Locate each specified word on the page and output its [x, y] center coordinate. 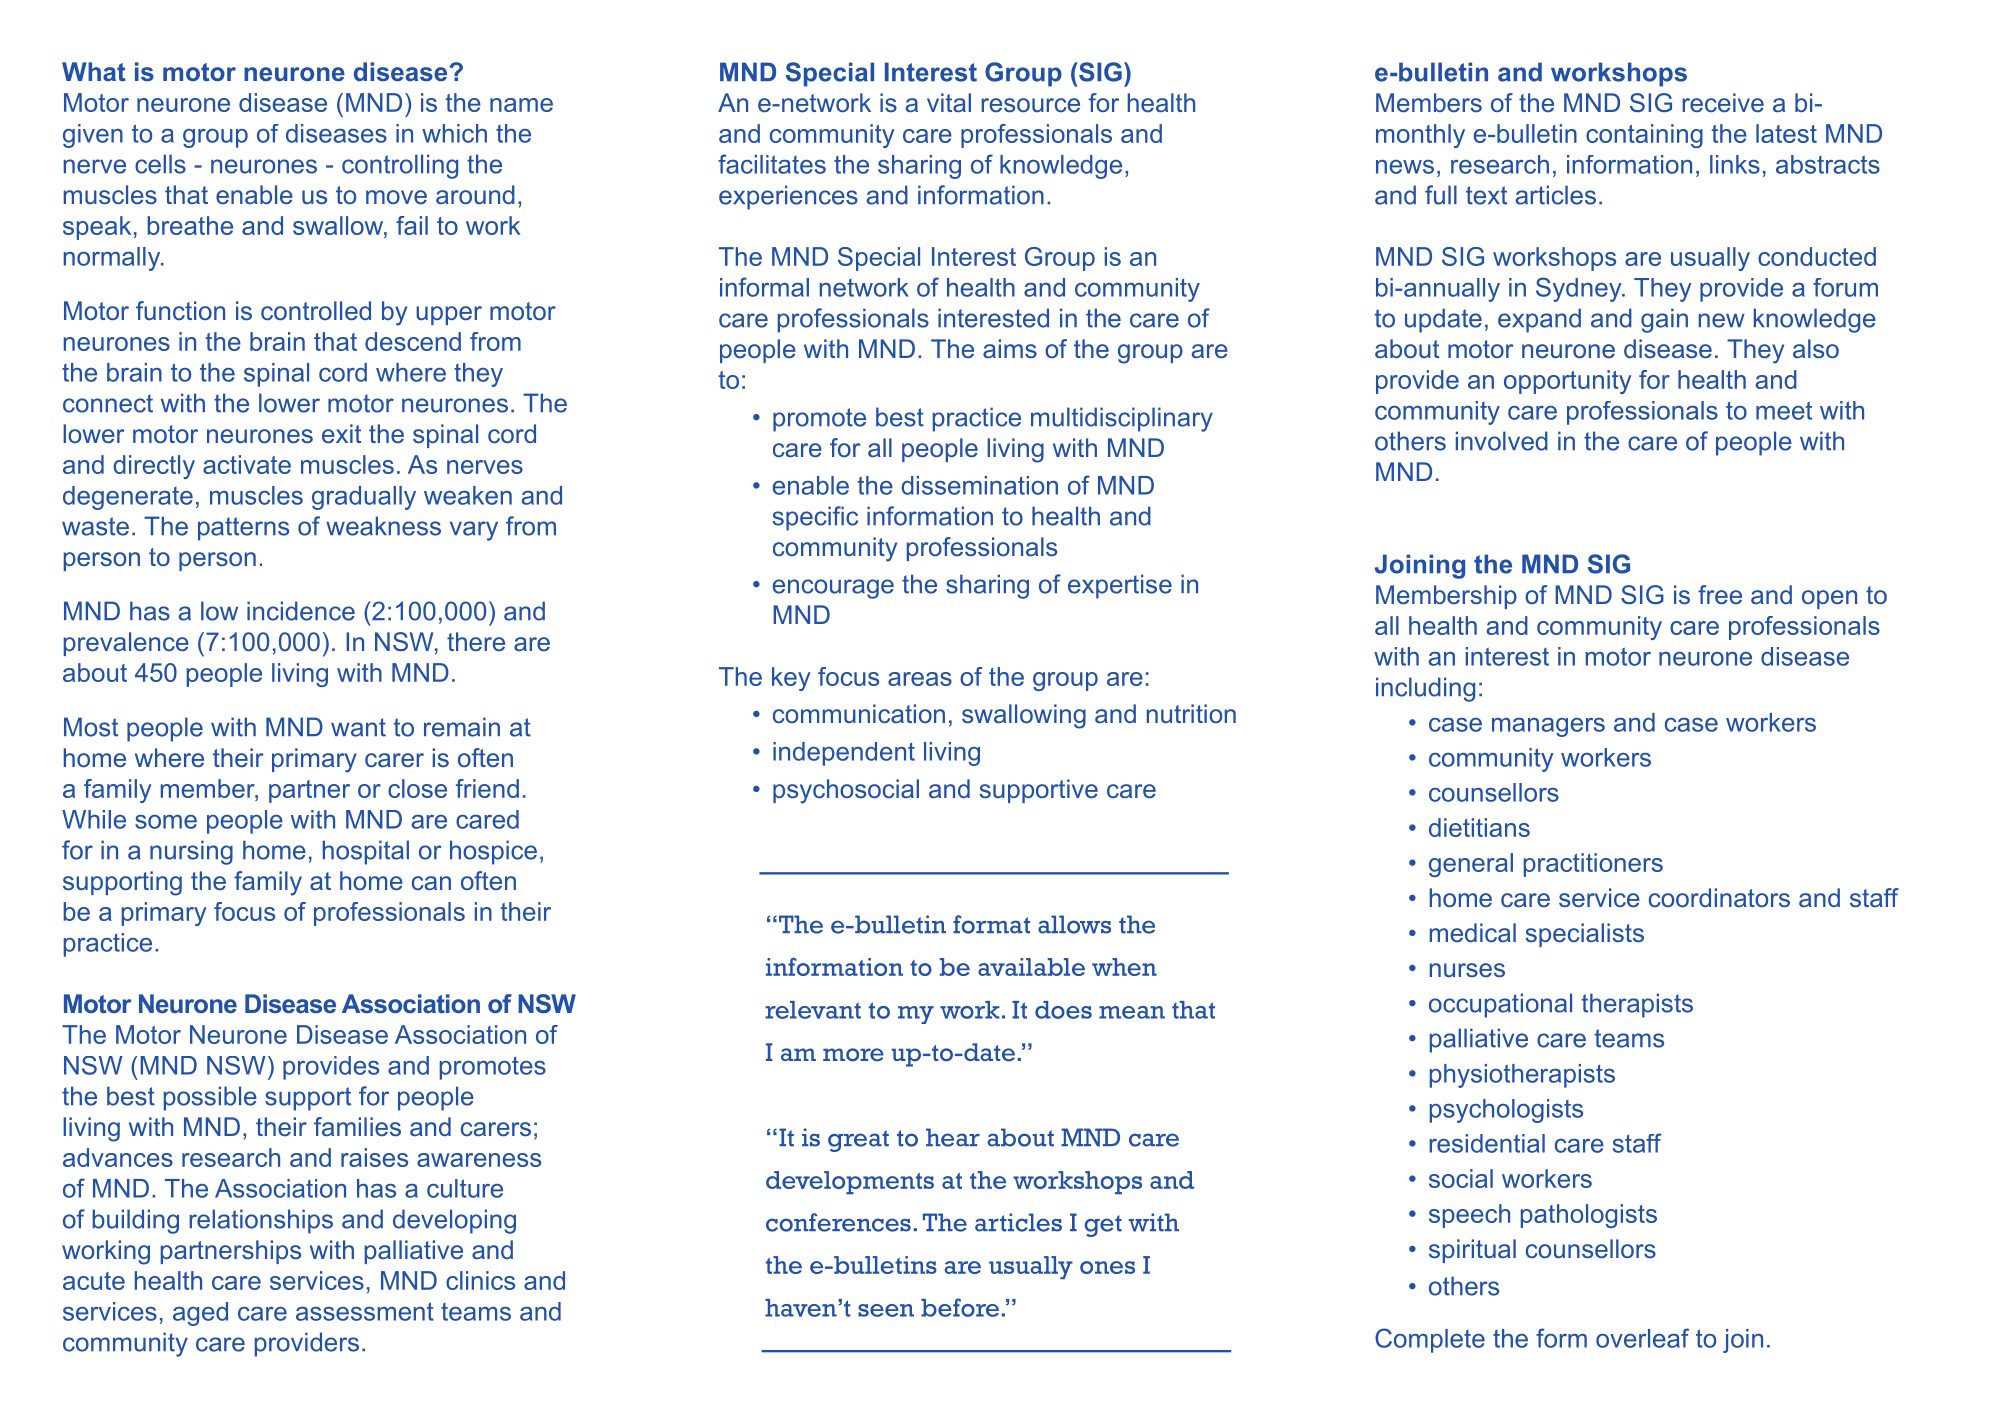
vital [949, 102]
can [431, 883]
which [454, 133]
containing [1644, 136]
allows [1074, 924]
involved [1502, 441]
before [960, 1307]
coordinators [1719, 897]
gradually [364, 498]
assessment [365, 1311]
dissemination [979, 485]
